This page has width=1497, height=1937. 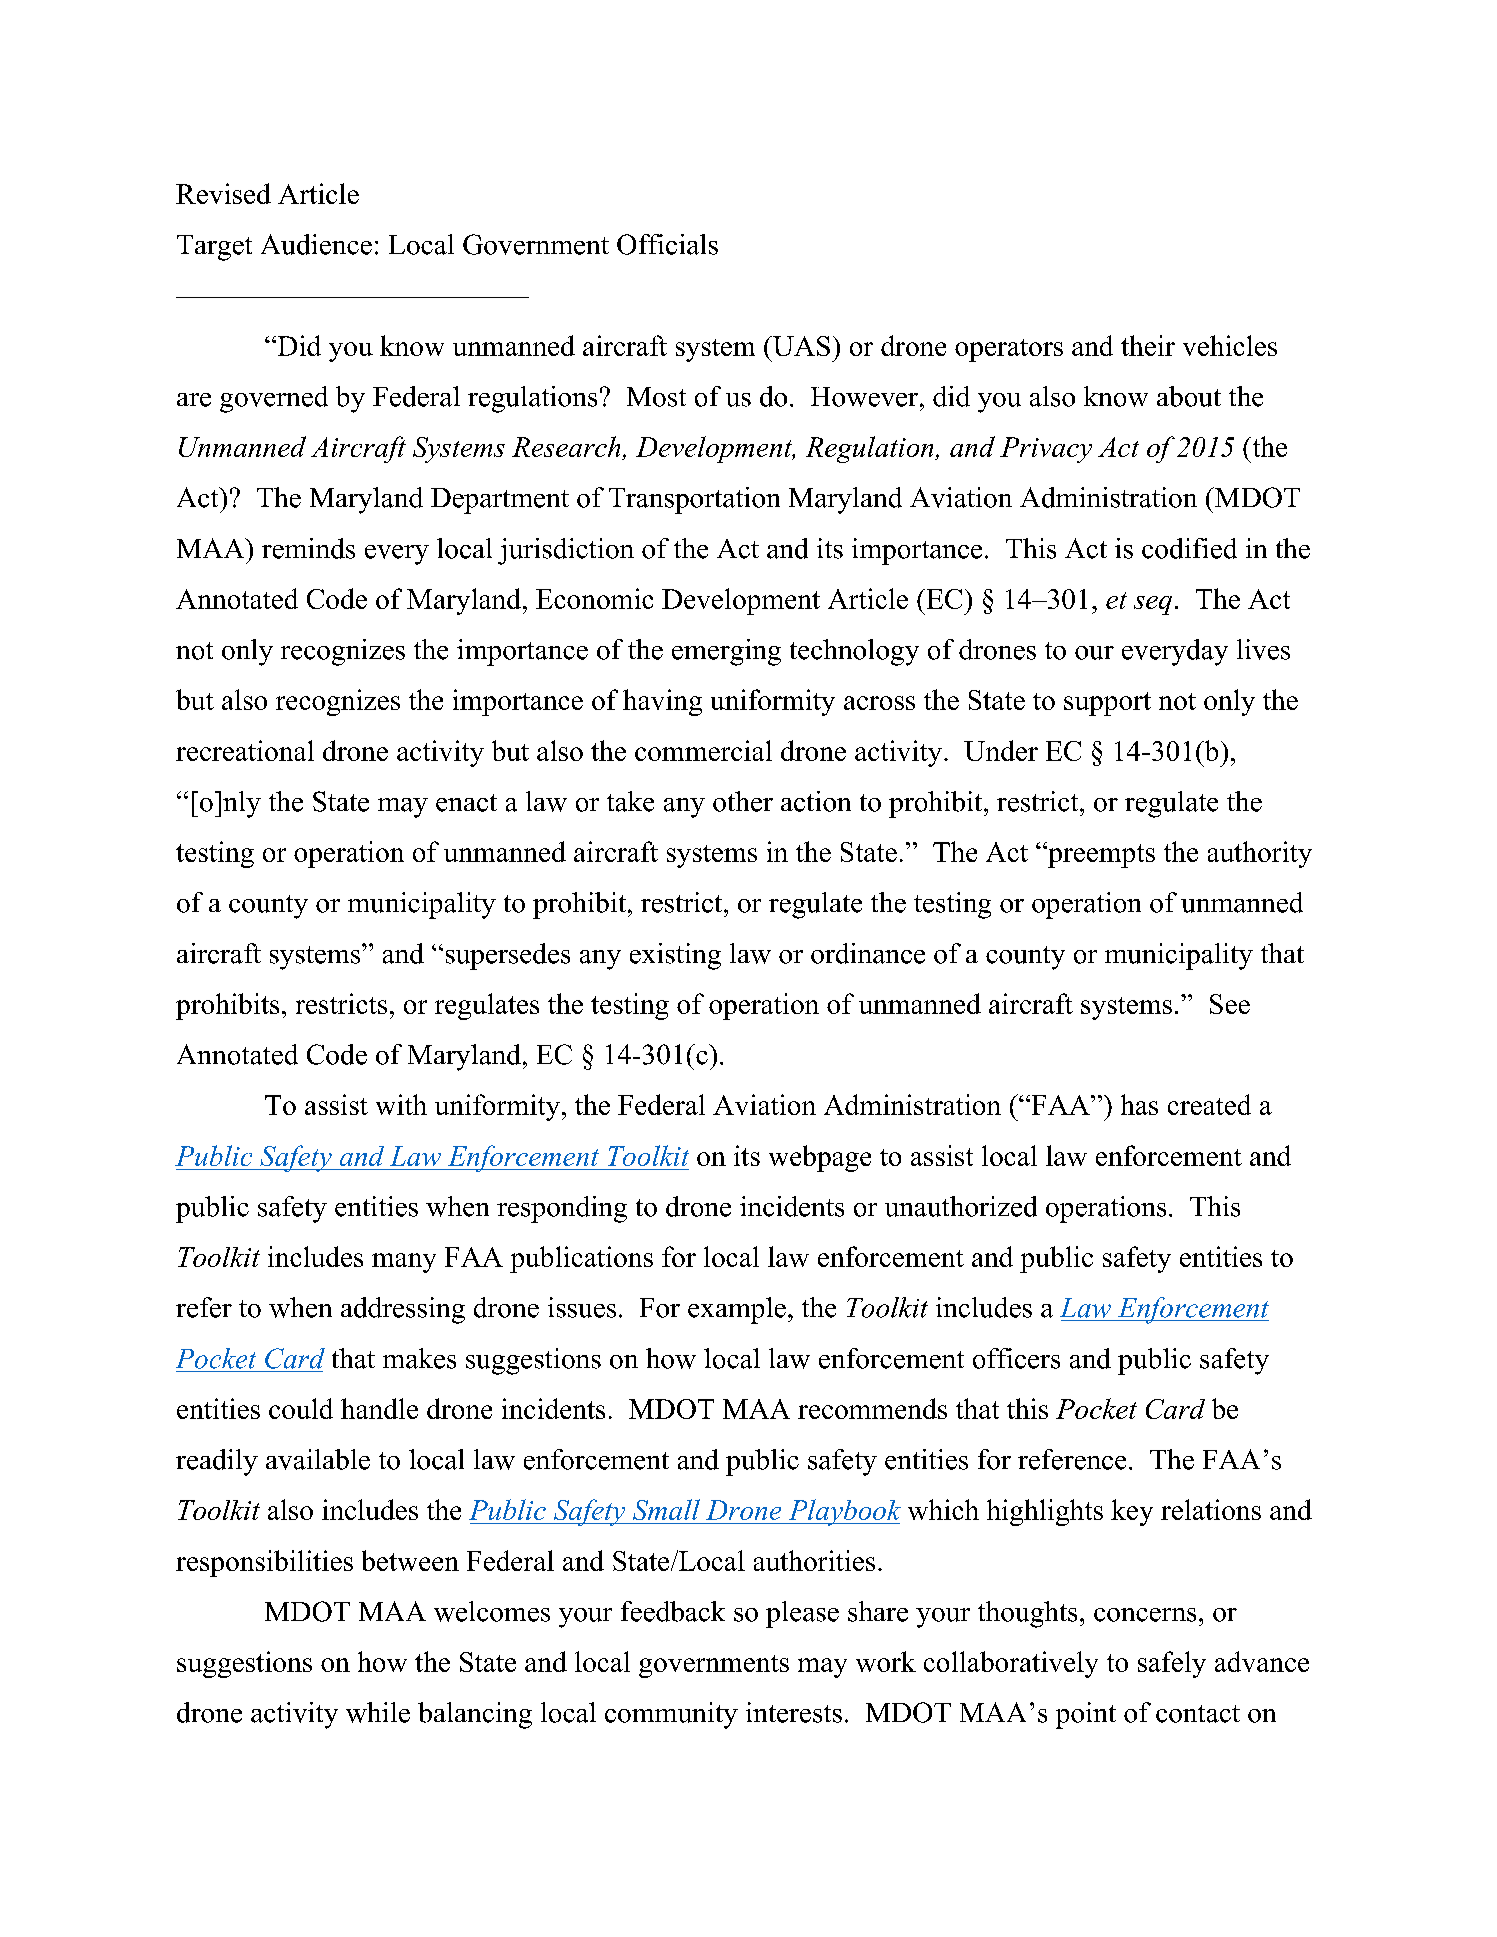 What do you see at coordinates (378, 1712) in the page?
I see `while` at bounding box center [378, 1712].
